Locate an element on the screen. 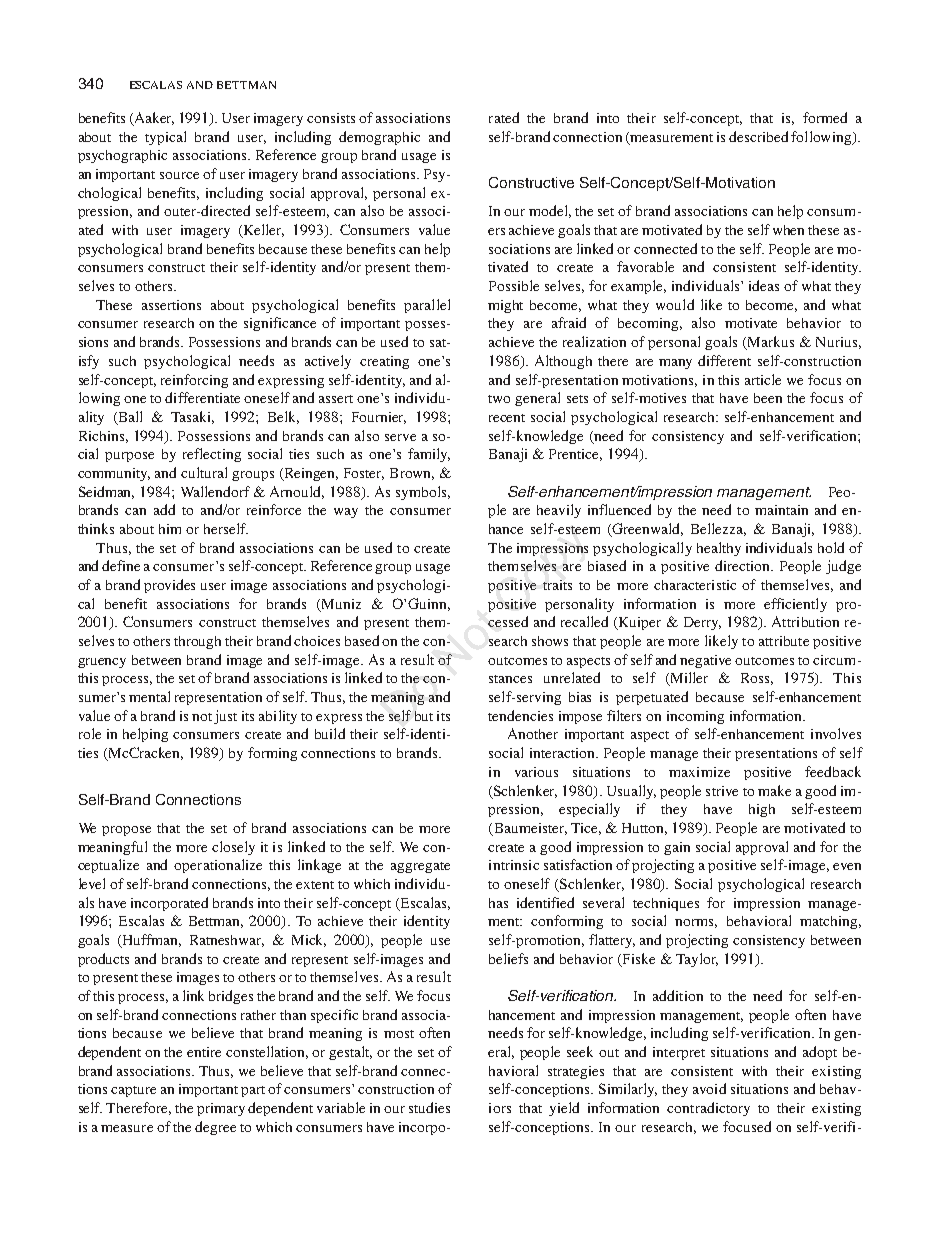 This screenshot has height=1233, width=952. avoid is located at coordinates (709, 1088).
